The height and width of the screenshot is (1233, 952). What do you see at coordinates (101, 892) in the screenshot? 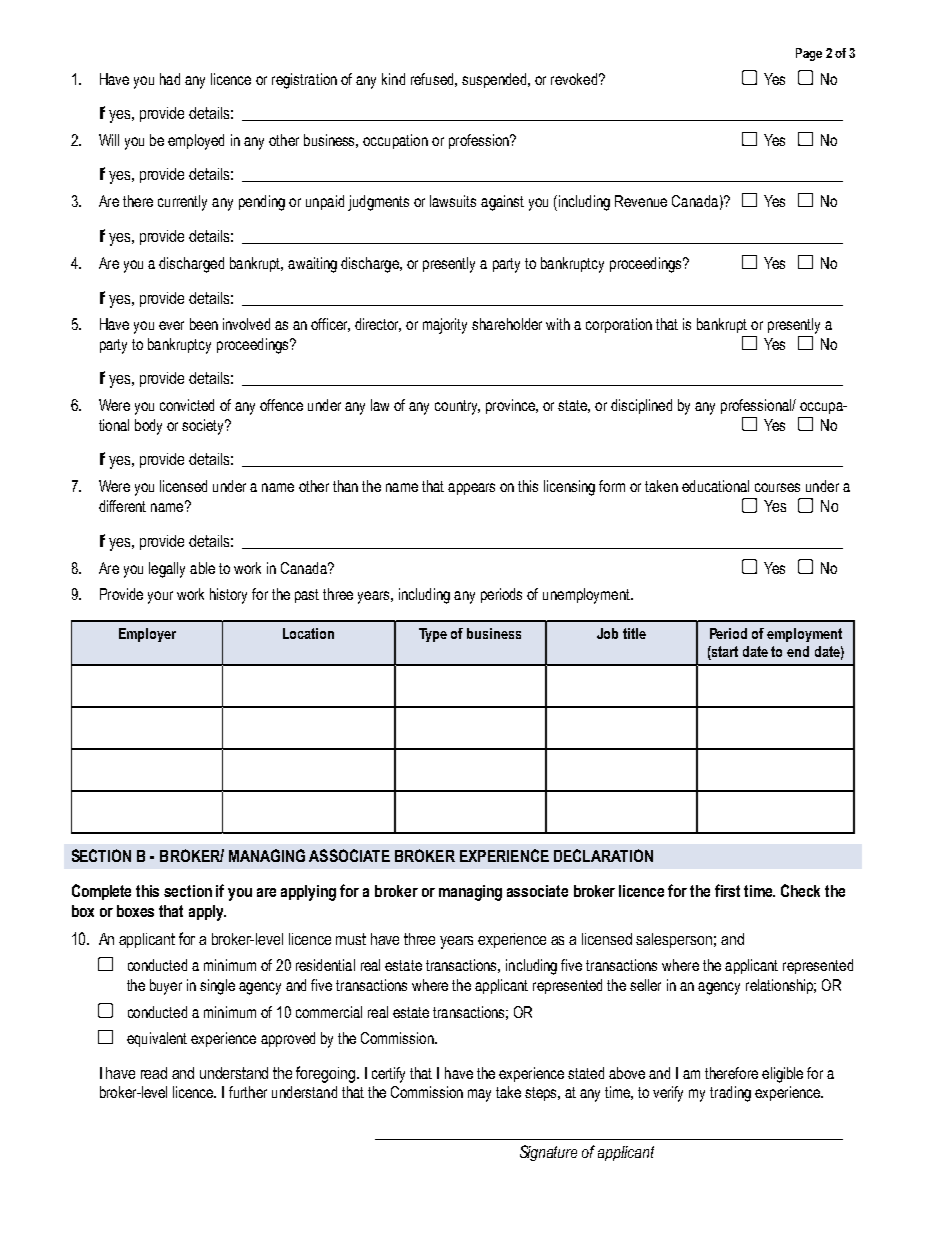
I see `Complete` at bounding box center [101, 892].
